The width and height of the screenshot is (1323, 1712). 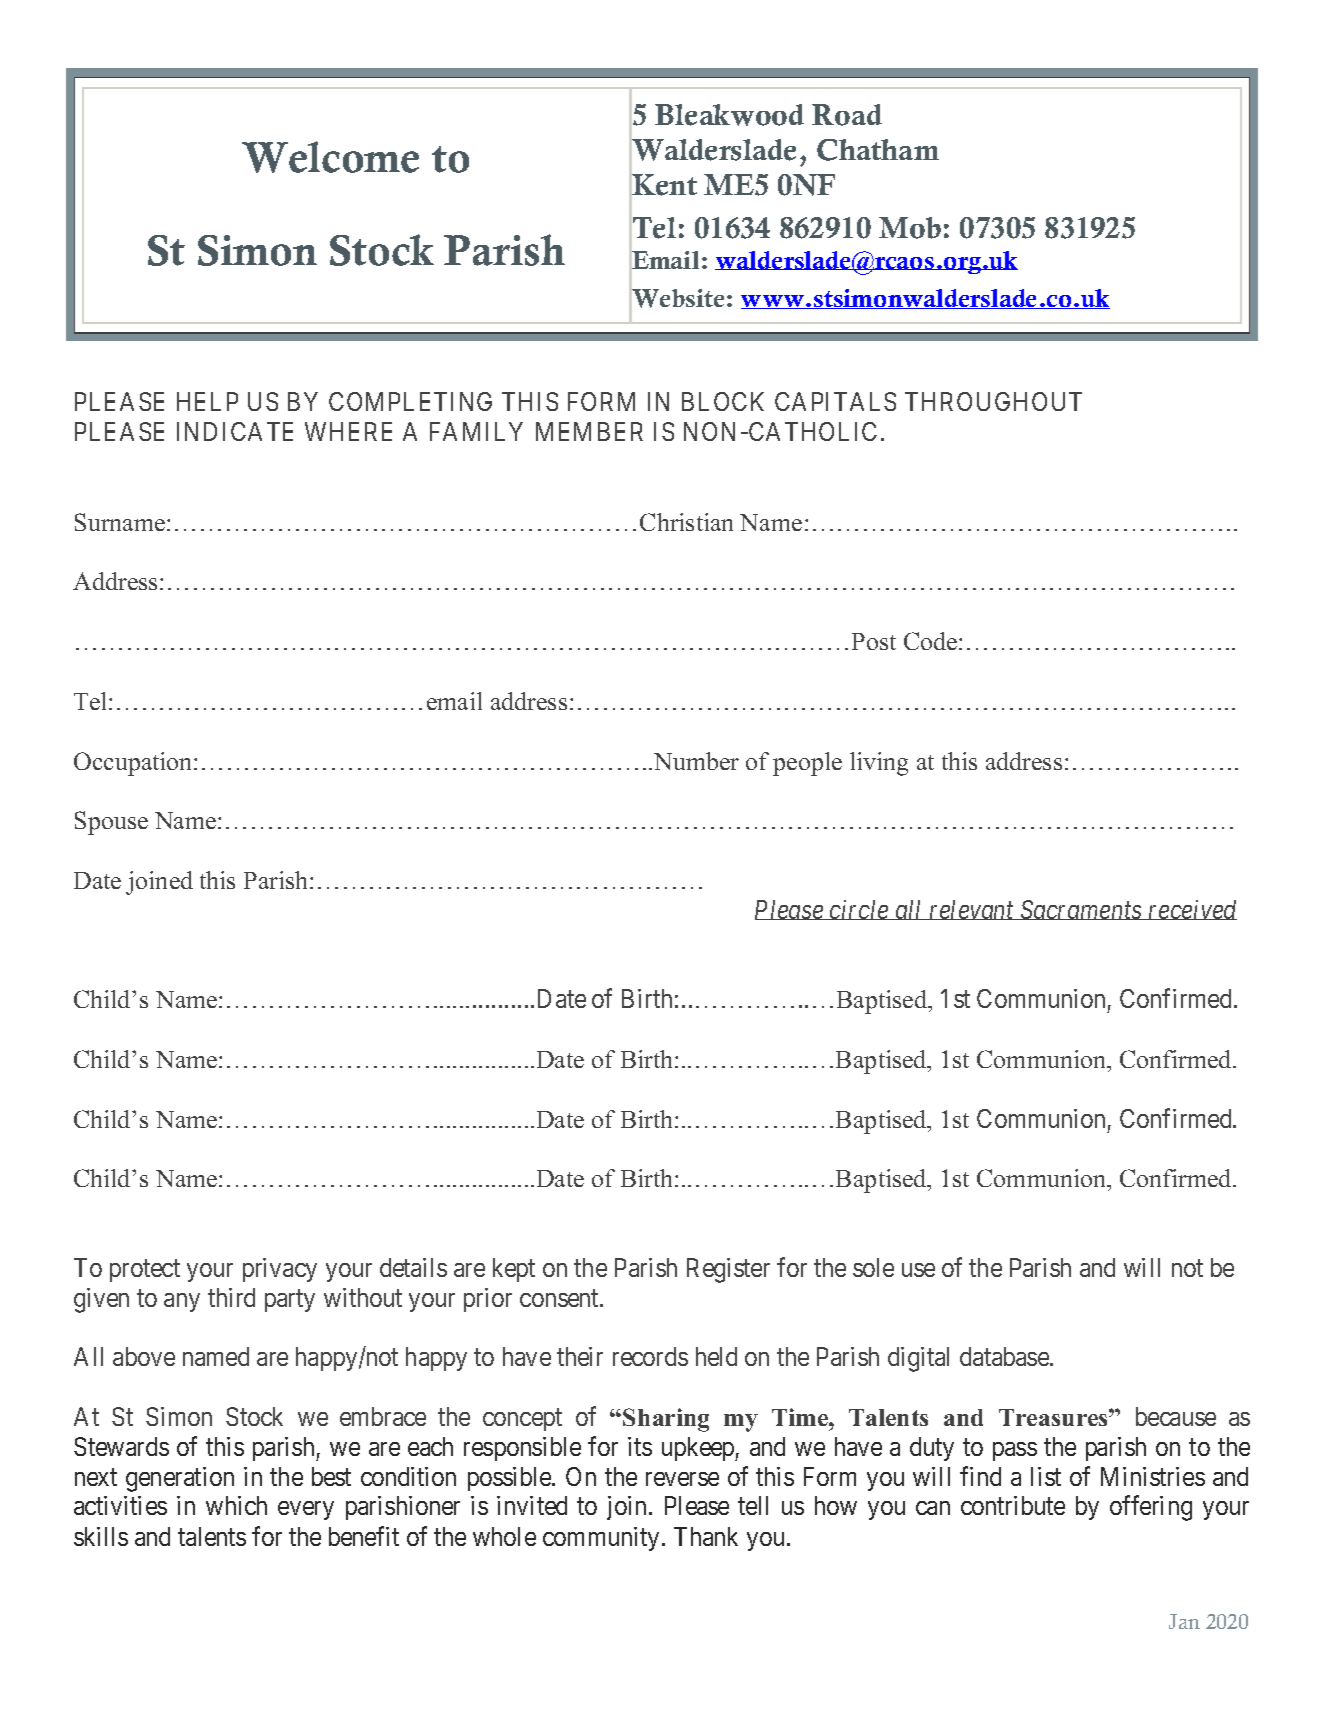 I want to click on Spouse, so click(x=111, y=823).
